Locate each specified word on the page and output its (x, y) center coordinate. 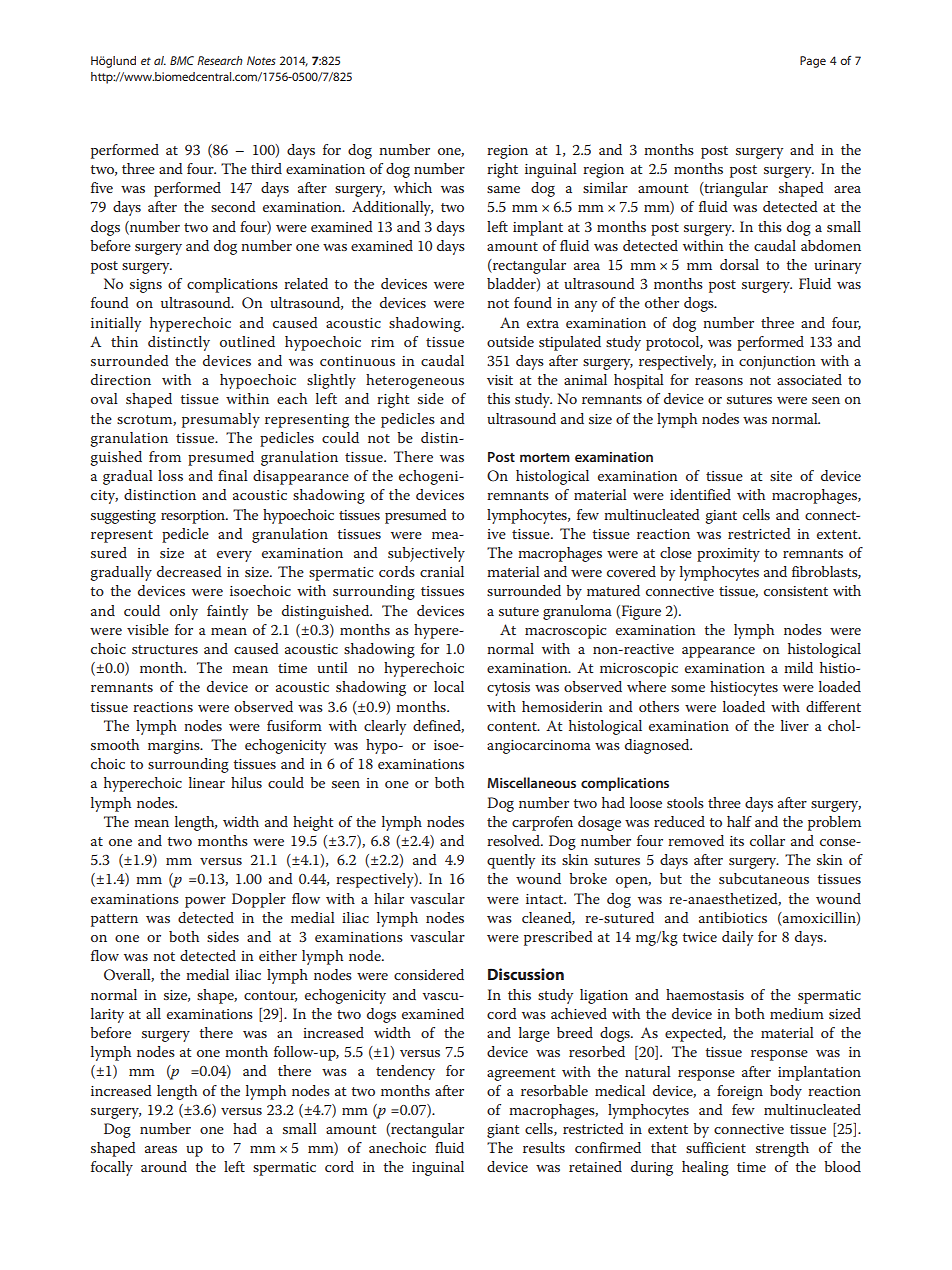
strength (782, 1149)
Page (813, 62)
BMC (182, 60)
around (164, 1166)
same (503, 189)
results (544, 1147)
